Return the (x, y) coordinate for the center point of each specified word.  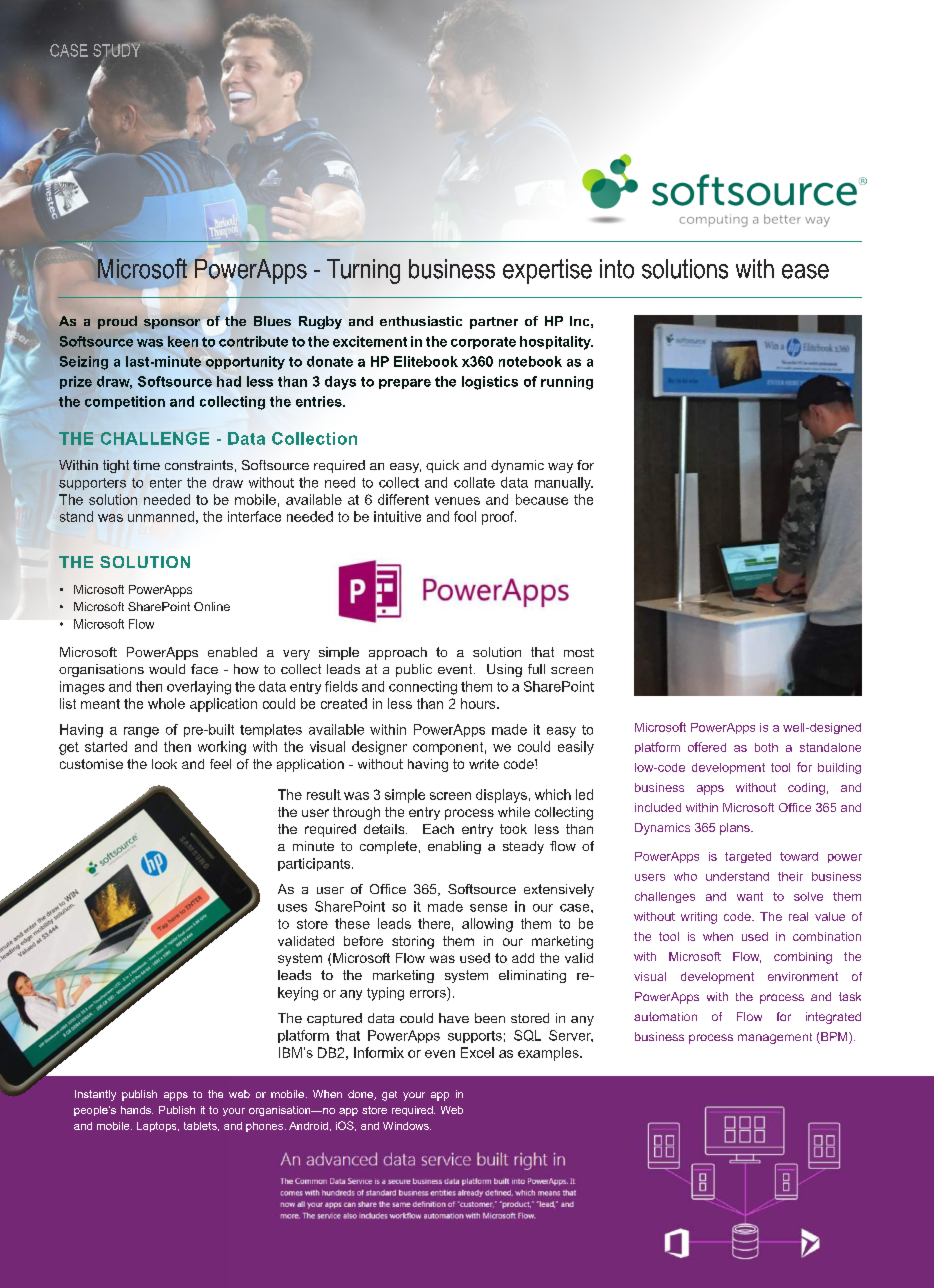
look (164, 764)
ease (805, 271)
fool (465, 516)
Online (212, 606)
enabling (454, 847)
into (617, 269)
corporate (483, 343)
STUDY (118, 49)
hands (137, 1110)
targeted (748, 857)
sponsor (173, 324)
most (579, 652)
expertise (547, 271)
